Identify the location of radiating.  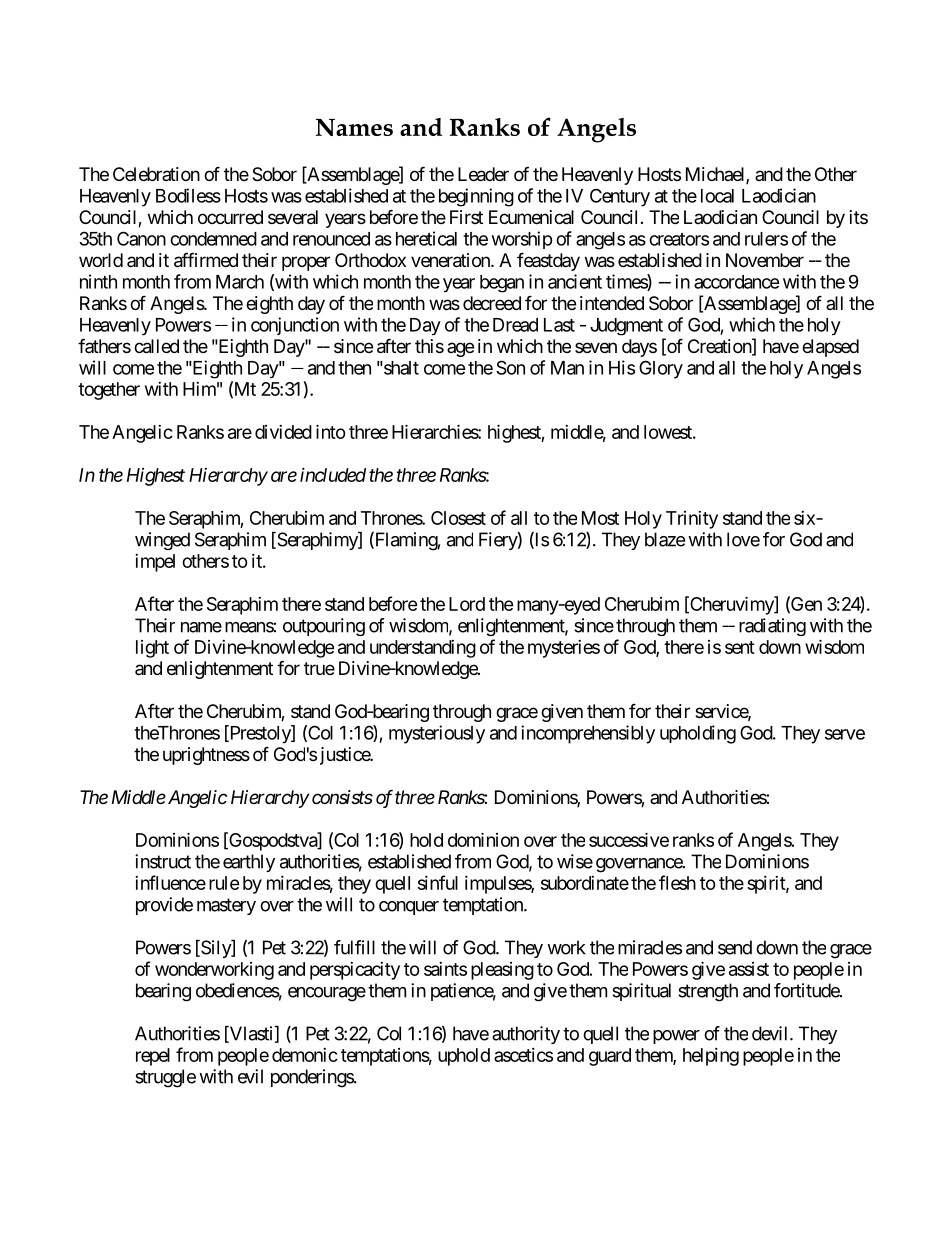
(772, 627).
